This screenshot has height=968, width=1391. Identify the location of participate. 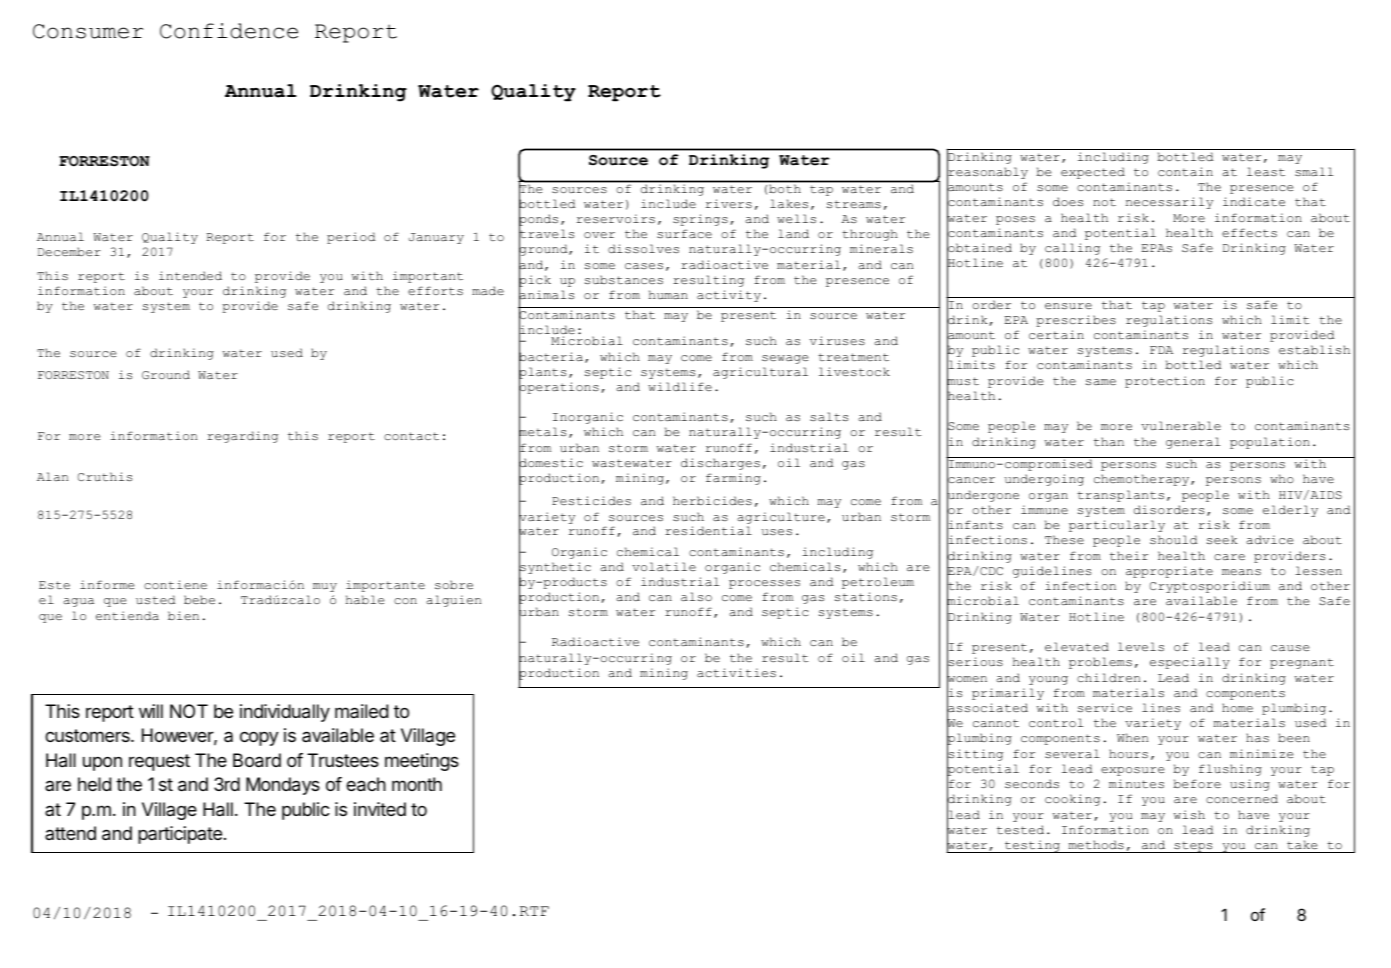
(180, 835).
